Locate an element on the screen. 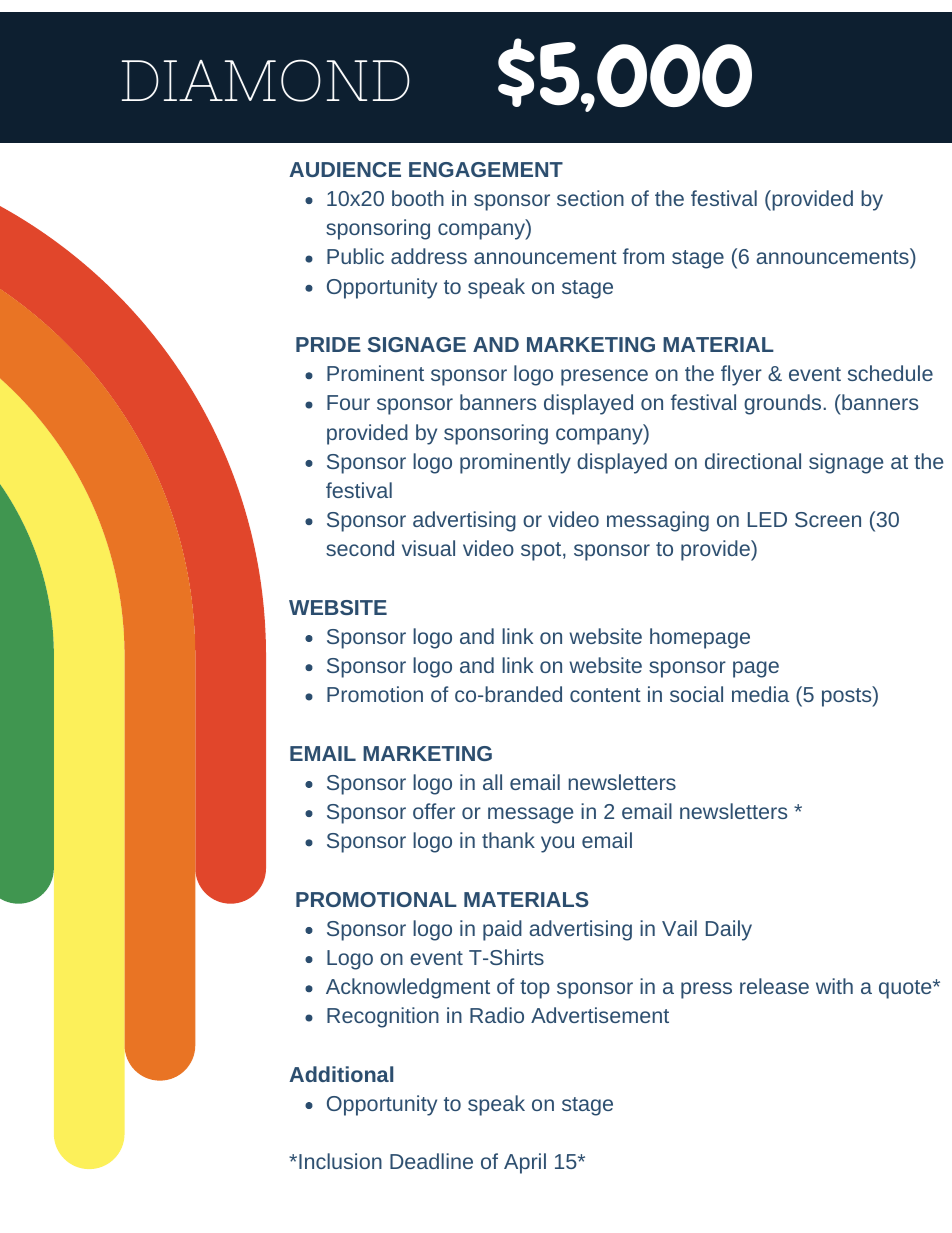  April is located at coordinates (525, 1163).
